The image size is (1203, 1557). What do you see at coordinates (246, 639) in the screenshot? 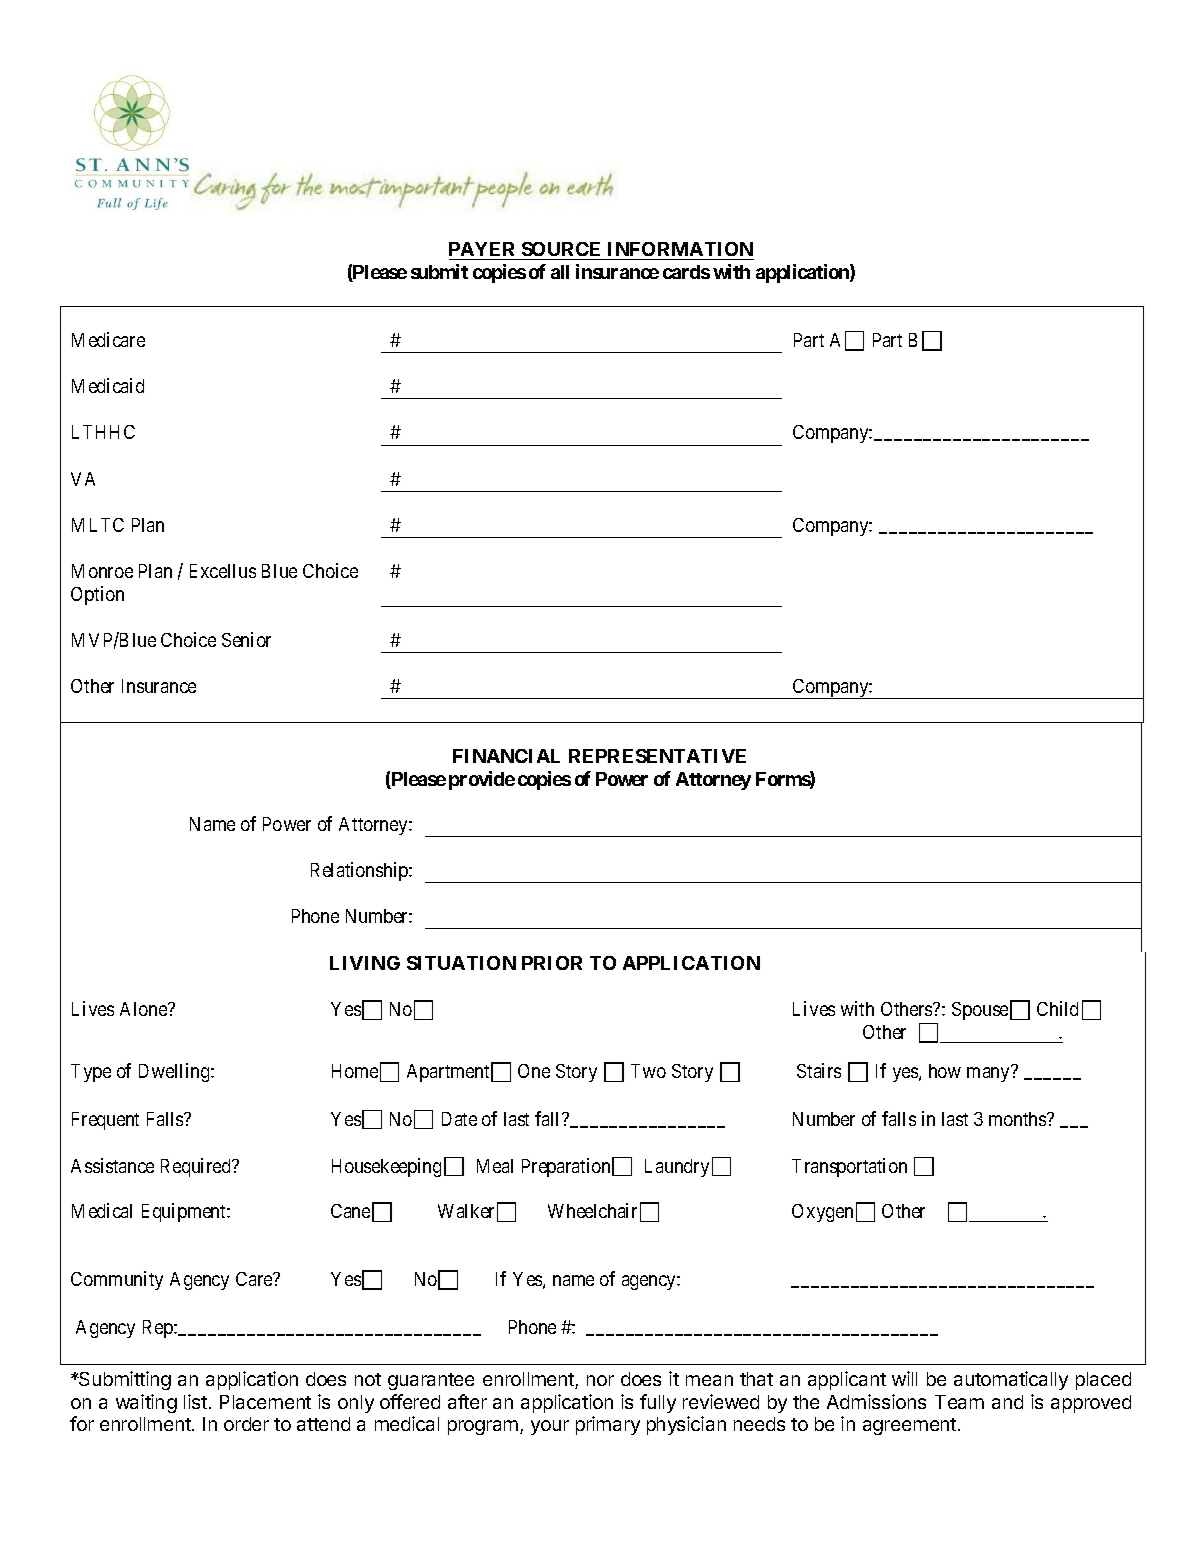
I see `Senior` at bounding box center [246, 639].
